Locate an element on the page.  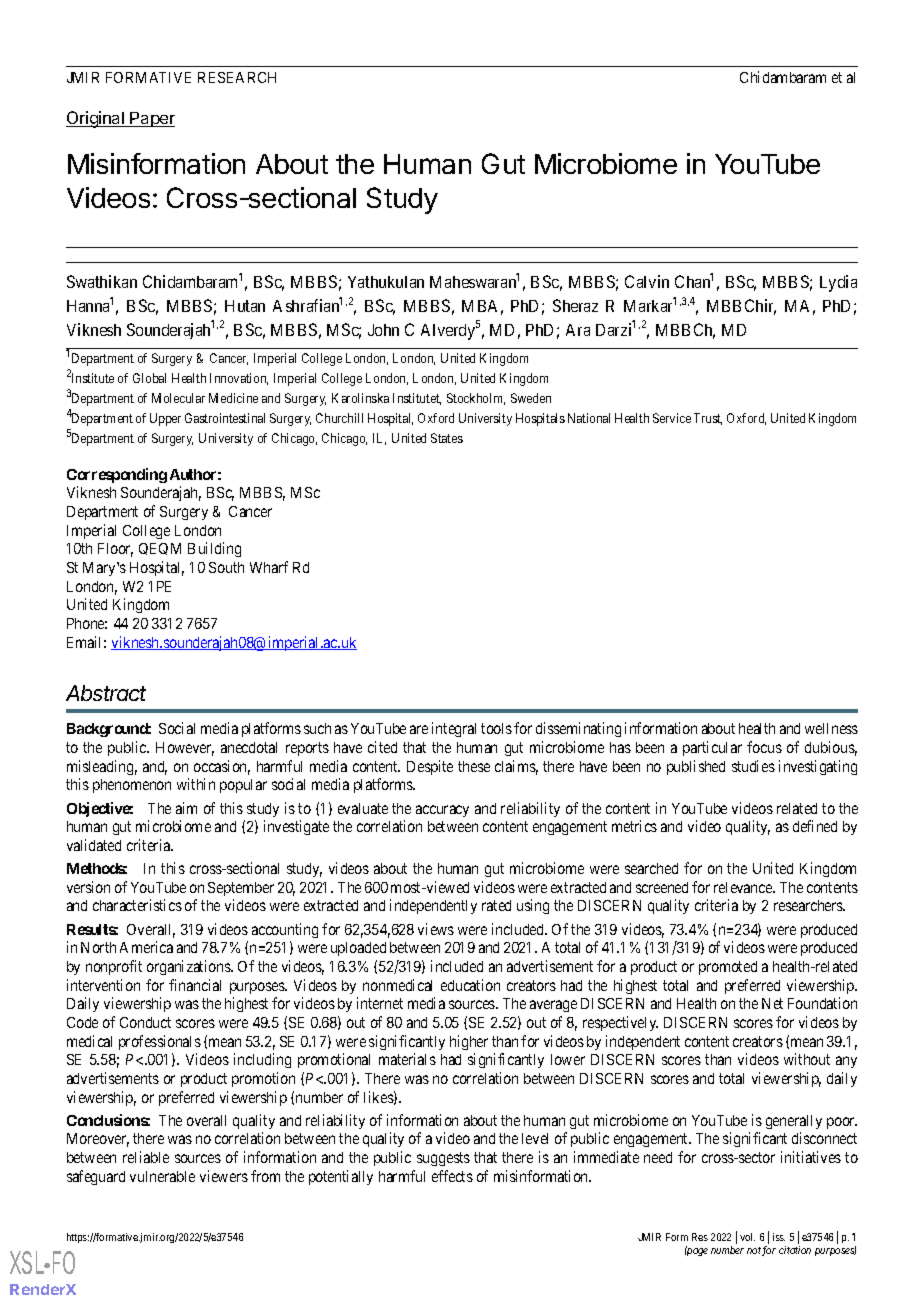
States is located at coordinates (447, 438).
